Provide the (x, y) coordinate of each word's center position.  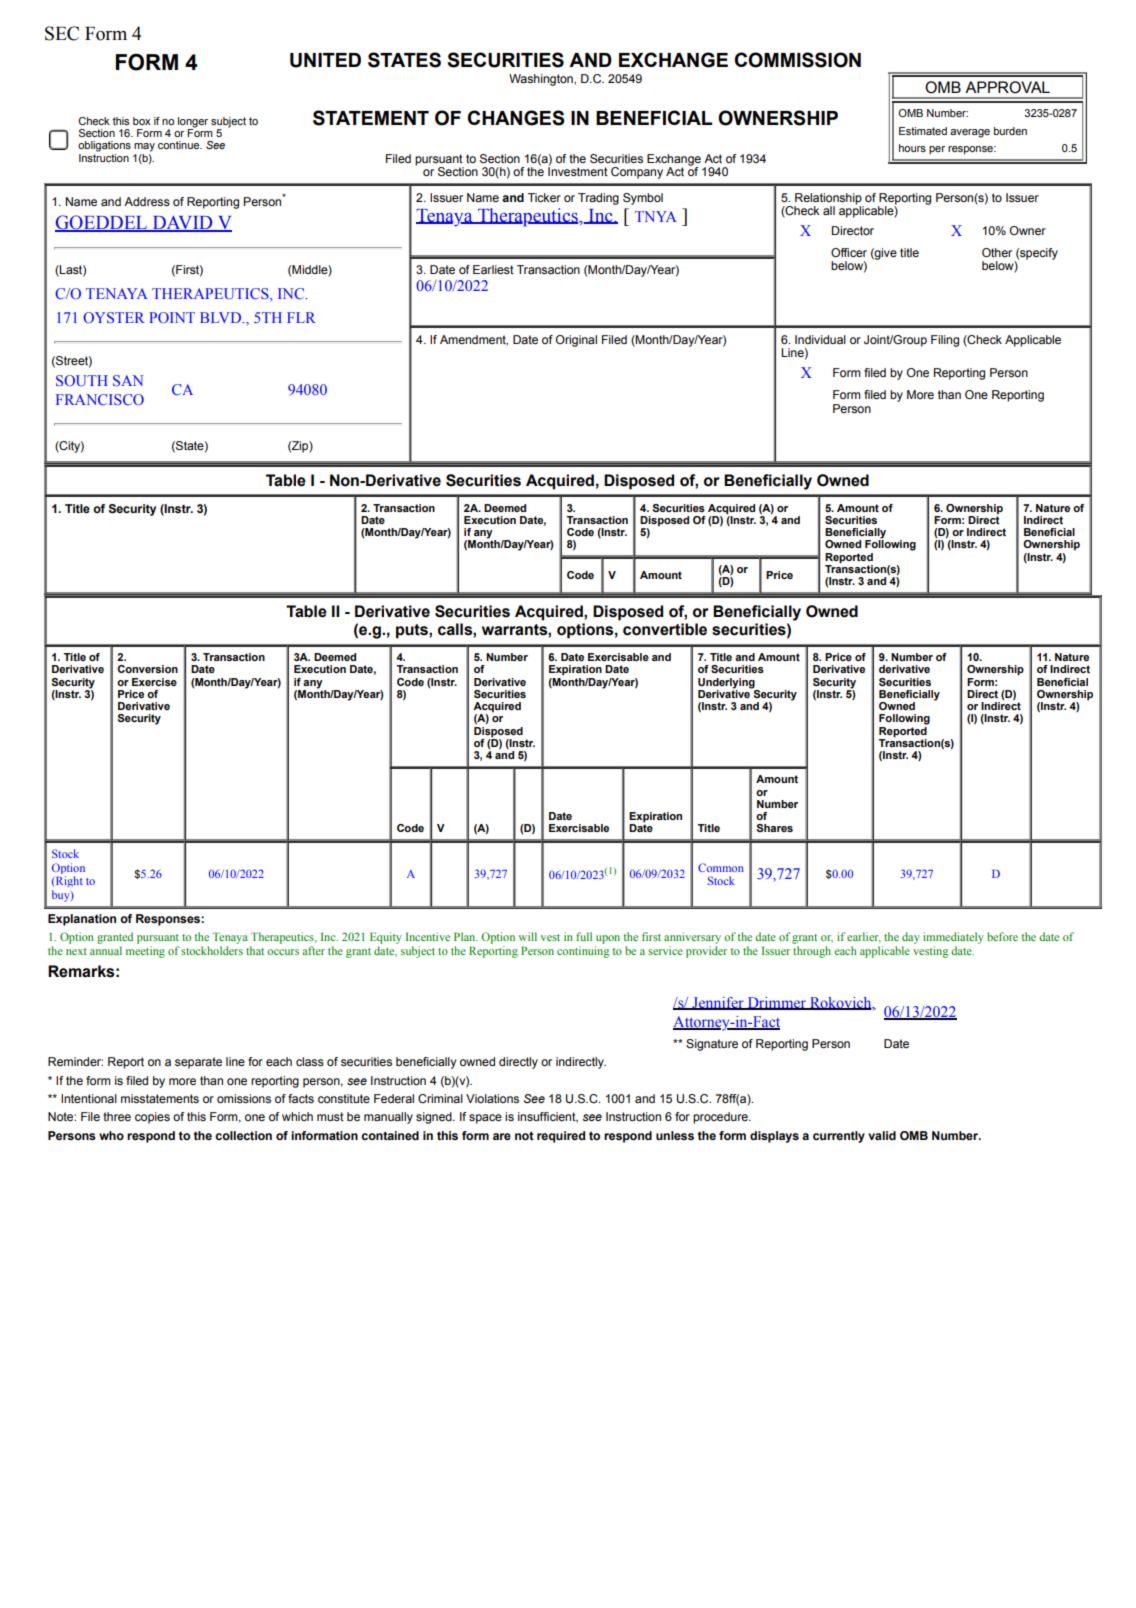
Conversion (147, 669)
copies (152, 1118)
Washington (542, 80)
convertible (665, 629)
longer (193, 123)
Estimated (923, 131)
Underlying (726, 683)
